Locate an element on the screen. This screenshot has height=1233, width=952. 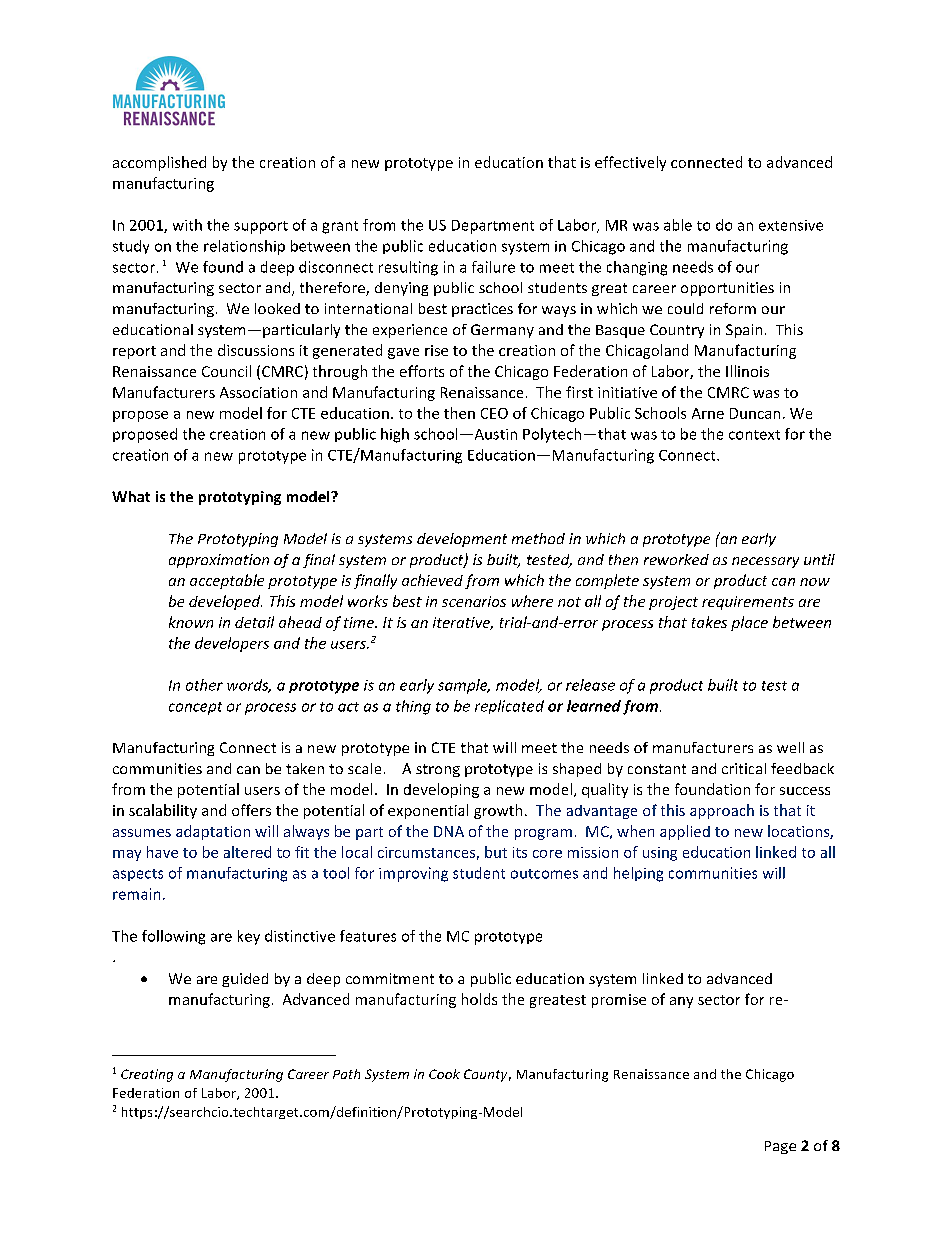
sample is located at coordinates (464, 686).
